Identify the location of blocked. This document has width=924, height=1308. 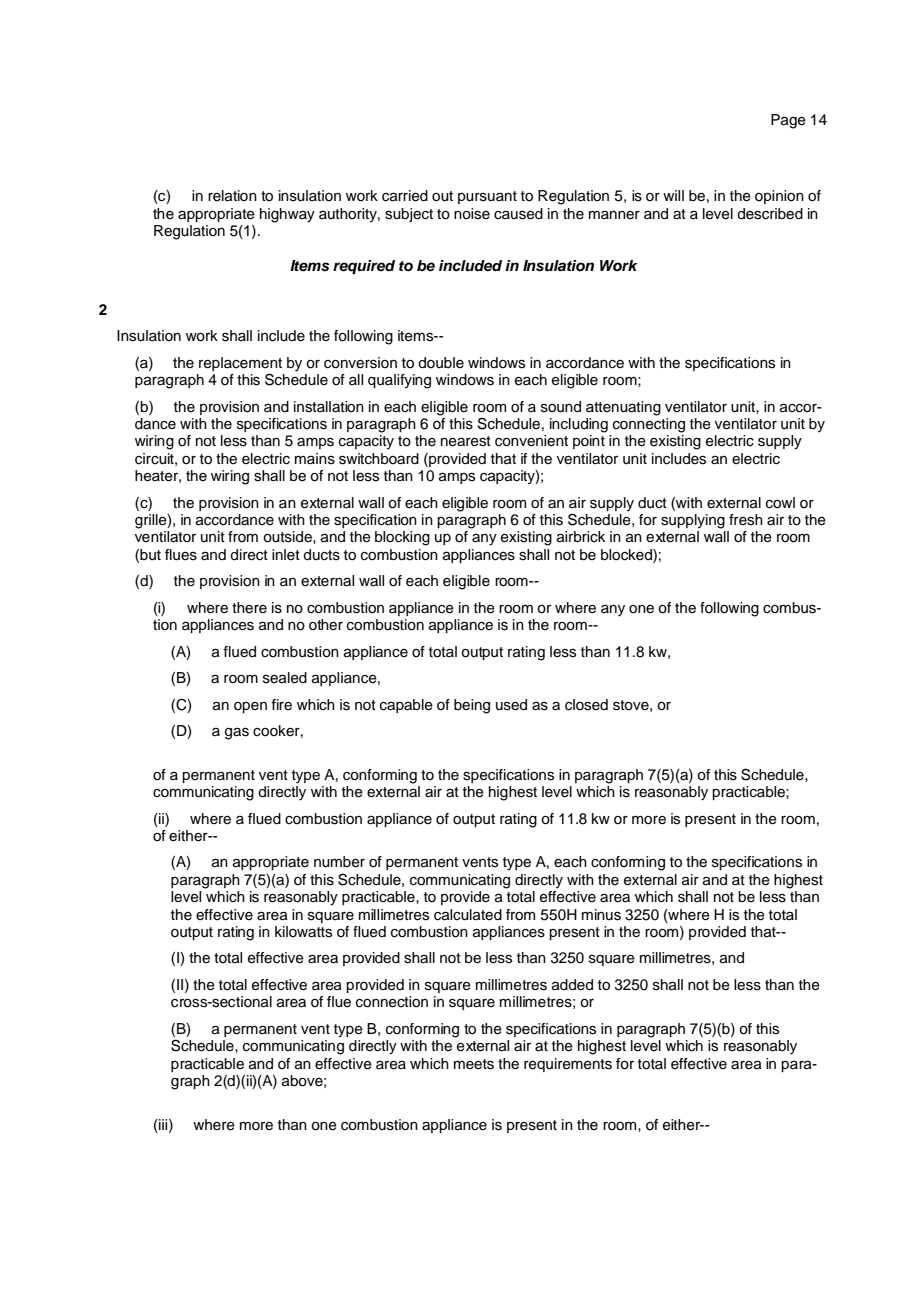
(627, 555).
